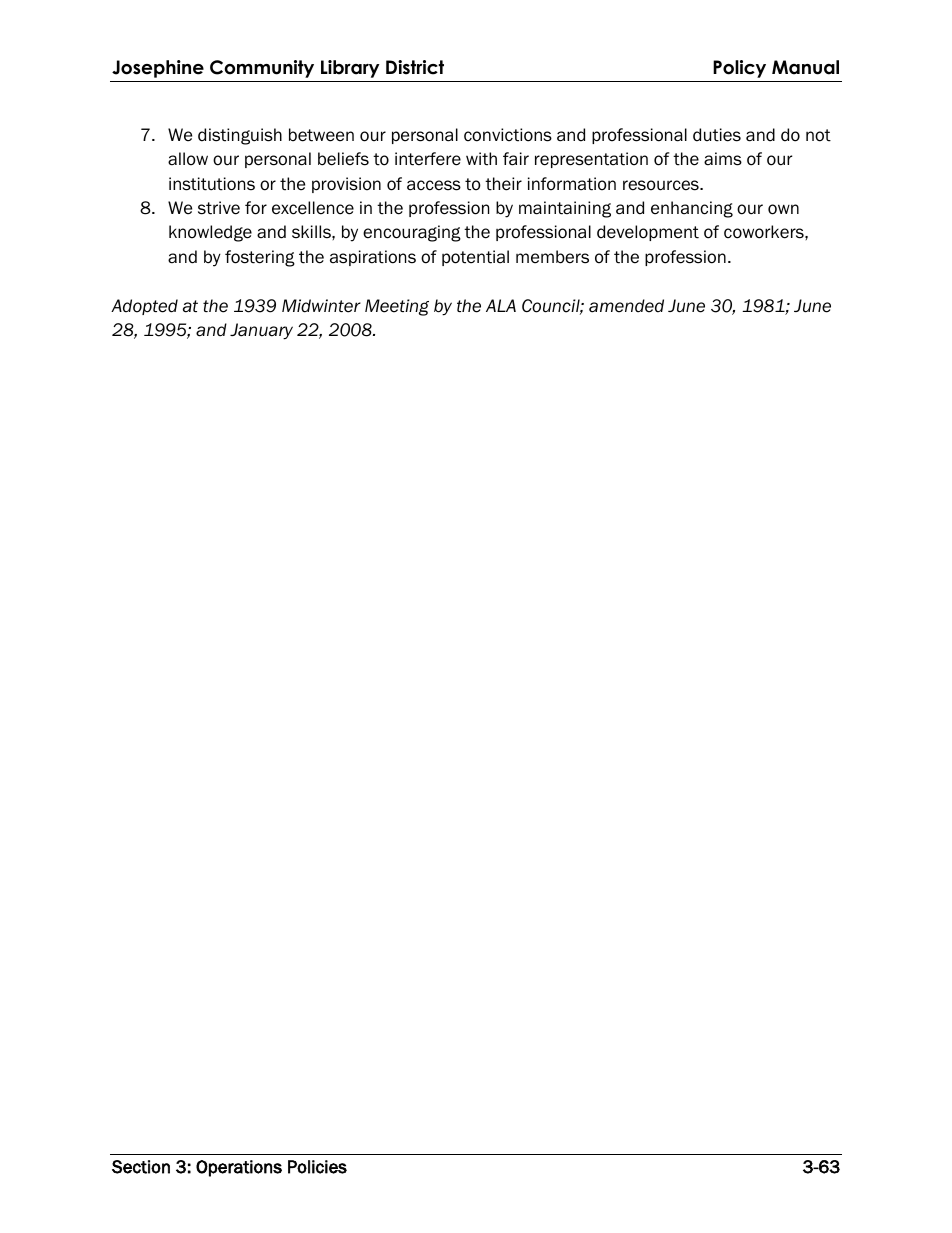 This document has width=952, height=1233. Describe the element at coordinates (141, 1167) in the document. I see `Section` at that location.
